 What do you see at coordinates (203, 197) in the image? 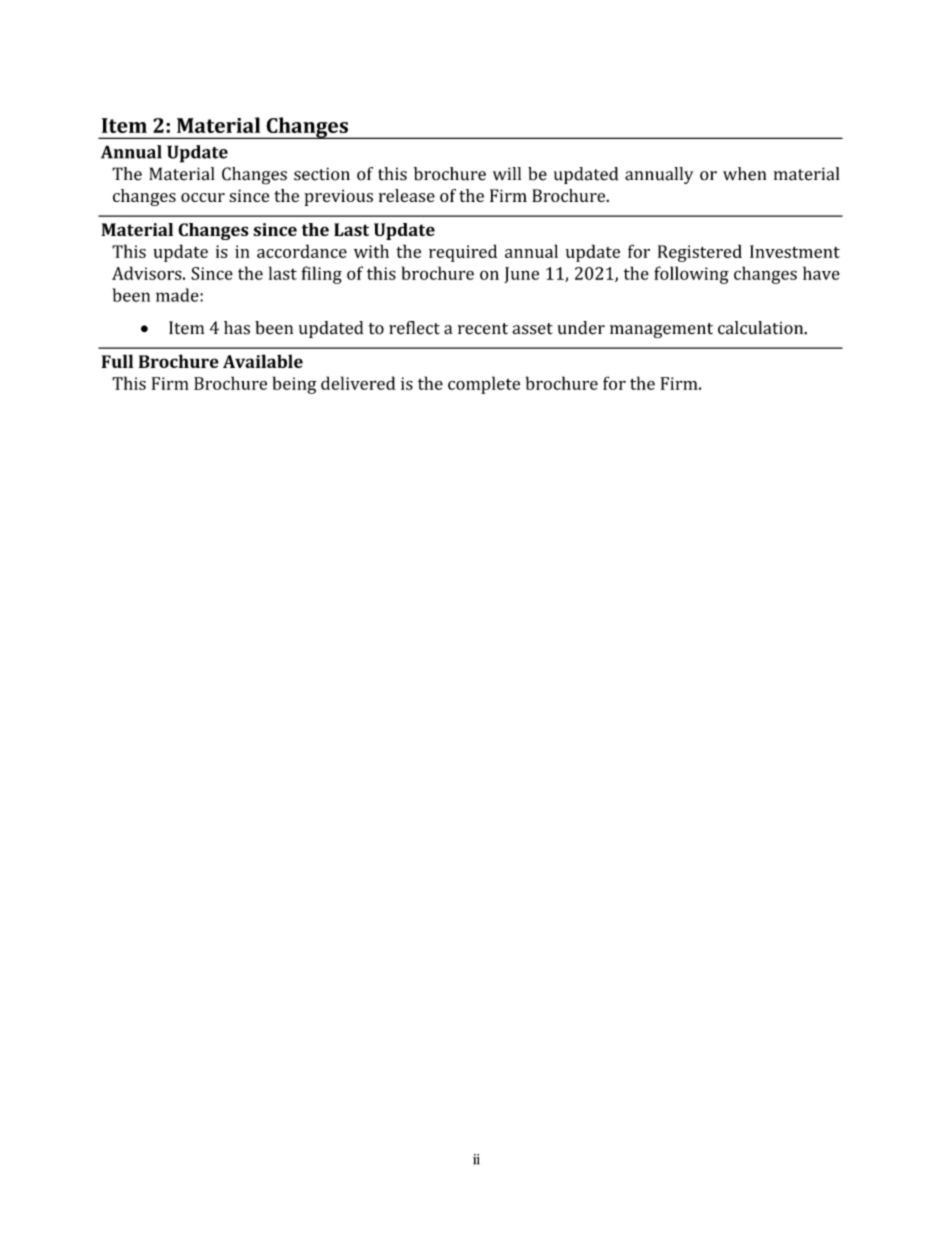
I see `occur` at bounding box center [203, 197].
